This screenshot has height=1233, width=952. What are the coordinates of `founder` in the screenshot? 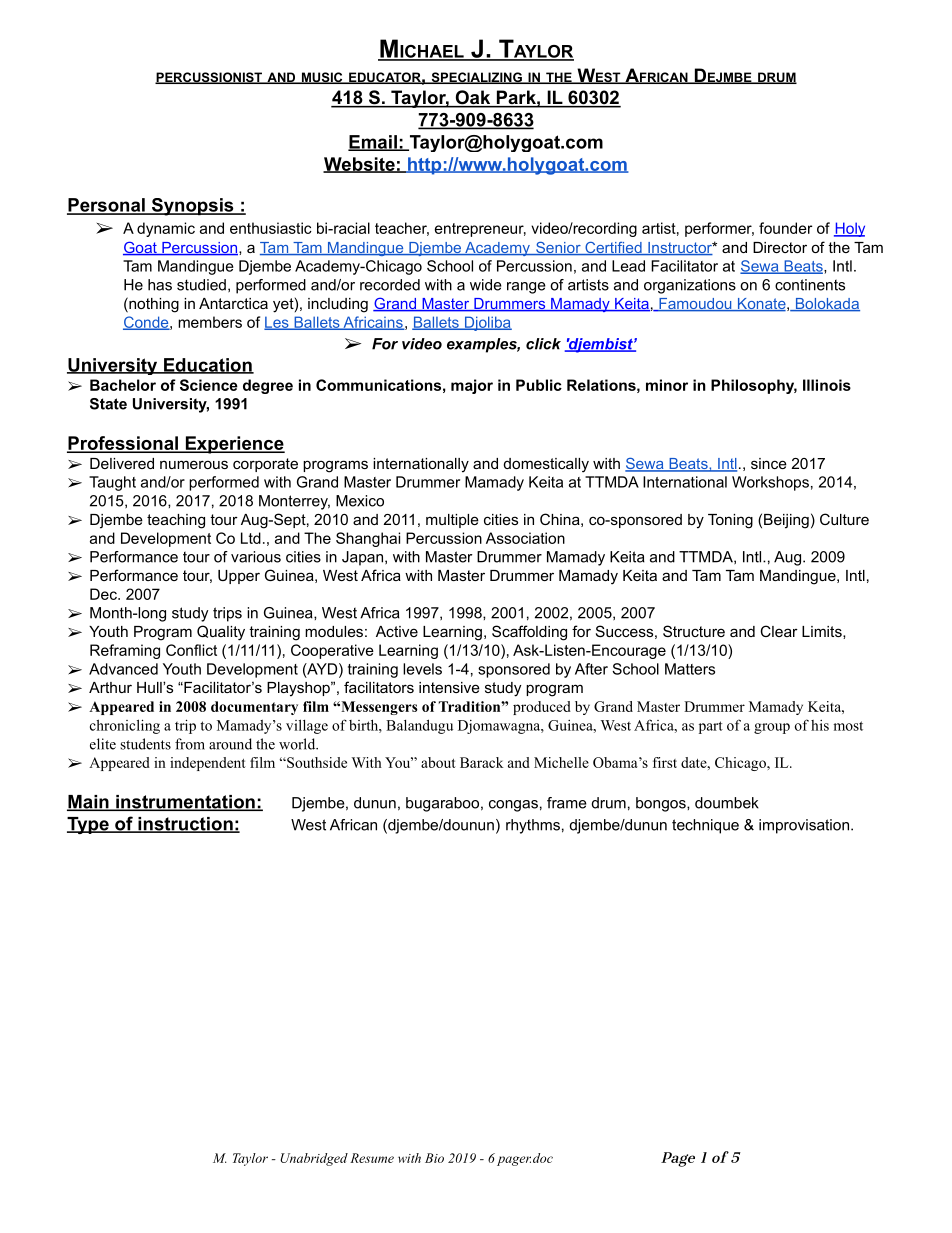 It's located at (785, 228).
